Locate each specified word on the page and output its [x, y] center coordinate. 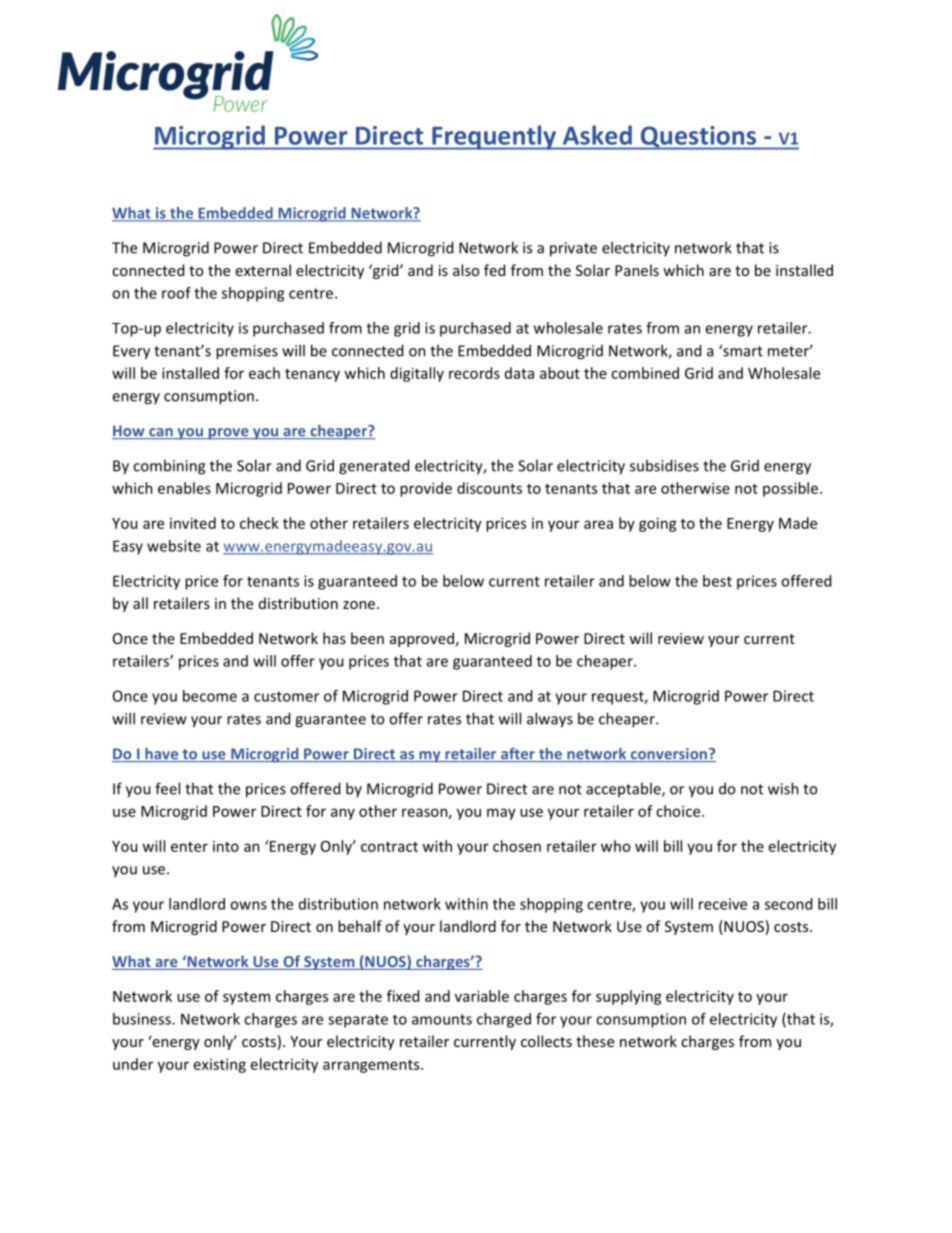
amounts [442, 1019]
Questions [698, 138]
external [263, 270]
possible [792, 489]
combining [169, 467]
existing [220, 1065]
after [518, 754]
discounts [489, 488]
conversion [668, 755]
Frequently [494, 137]
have [162, 755]
